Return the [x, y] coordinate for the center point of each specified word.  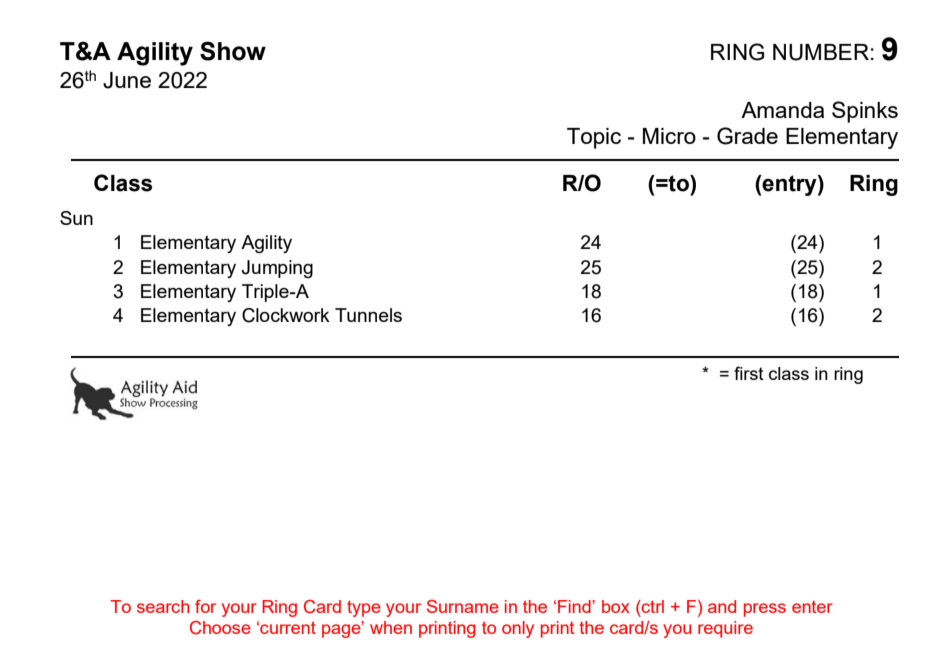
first [749, 373]
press [765, 610]
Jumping [277, 269]
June [127, 80]
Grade [747, 136]
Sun [76, 218]
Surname [463, 606]
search [163, 606]
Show [233, 51]
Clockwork [286, 315]
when [391, 627]
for [205, 606]
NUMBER [821, 52]
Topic [594, 138]
